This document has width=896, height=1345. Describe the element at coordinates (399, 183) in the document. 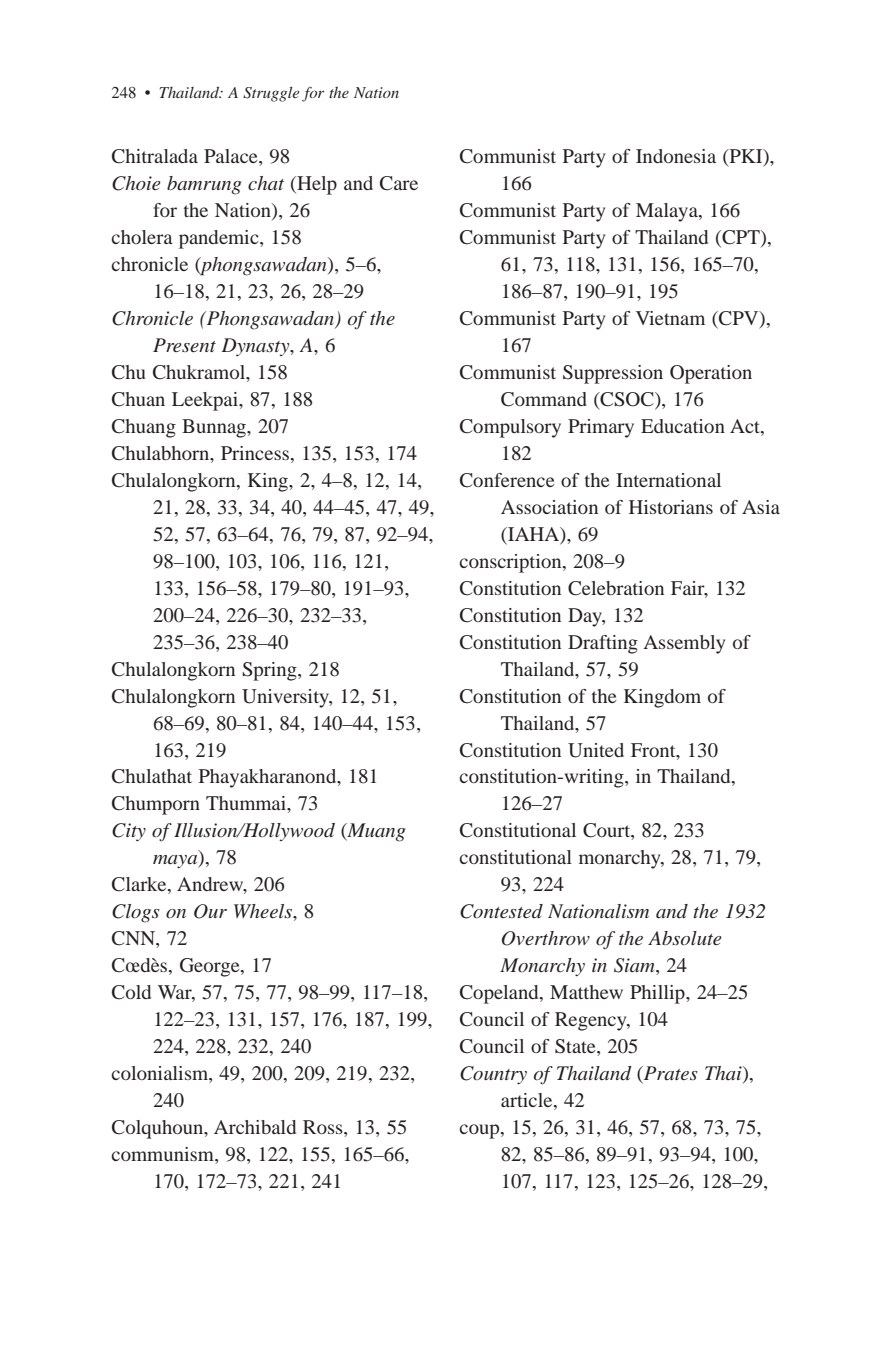

I see `Care` at that location.
